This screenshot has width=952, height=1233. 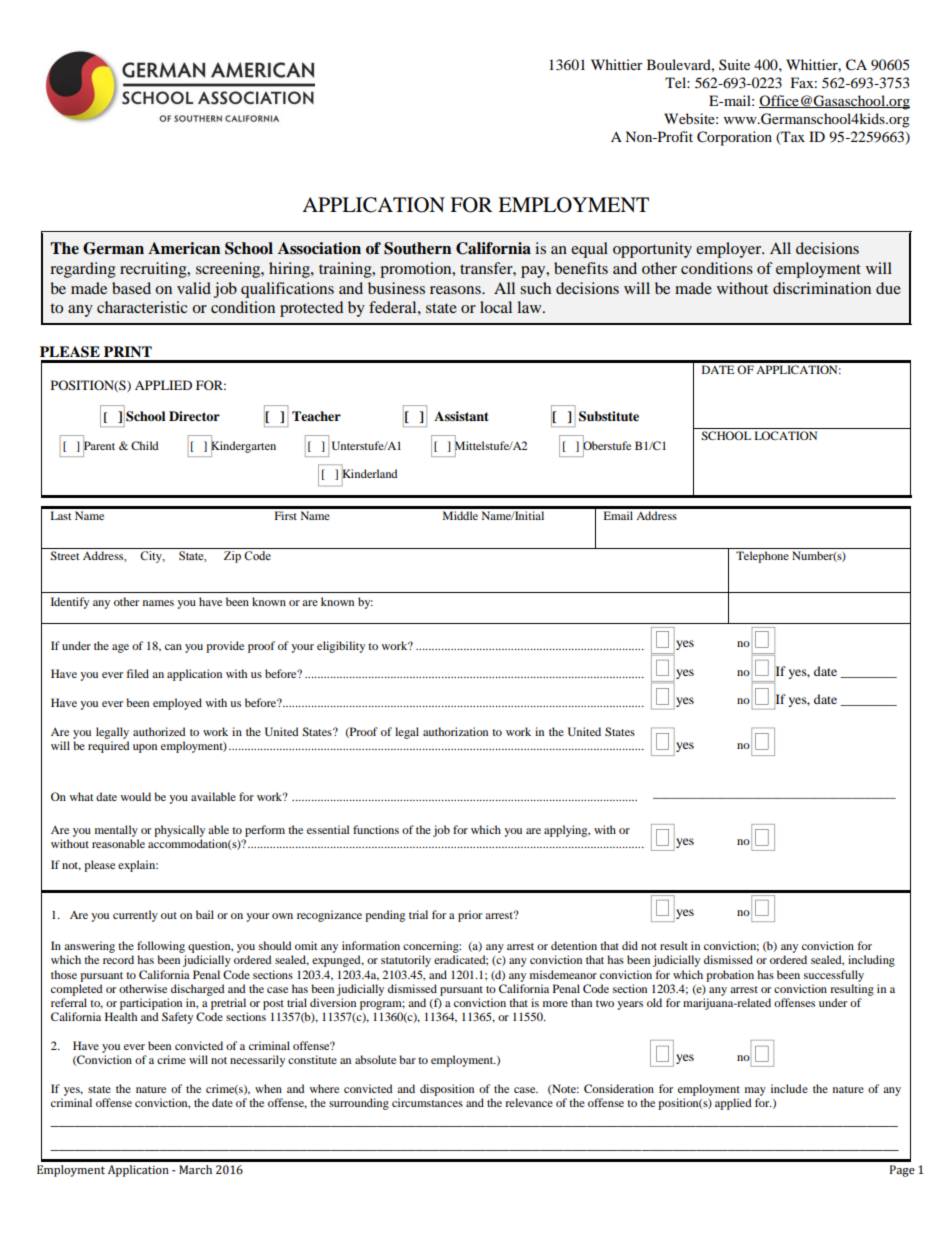 I want to click on local, so click(x=496, y=307).
